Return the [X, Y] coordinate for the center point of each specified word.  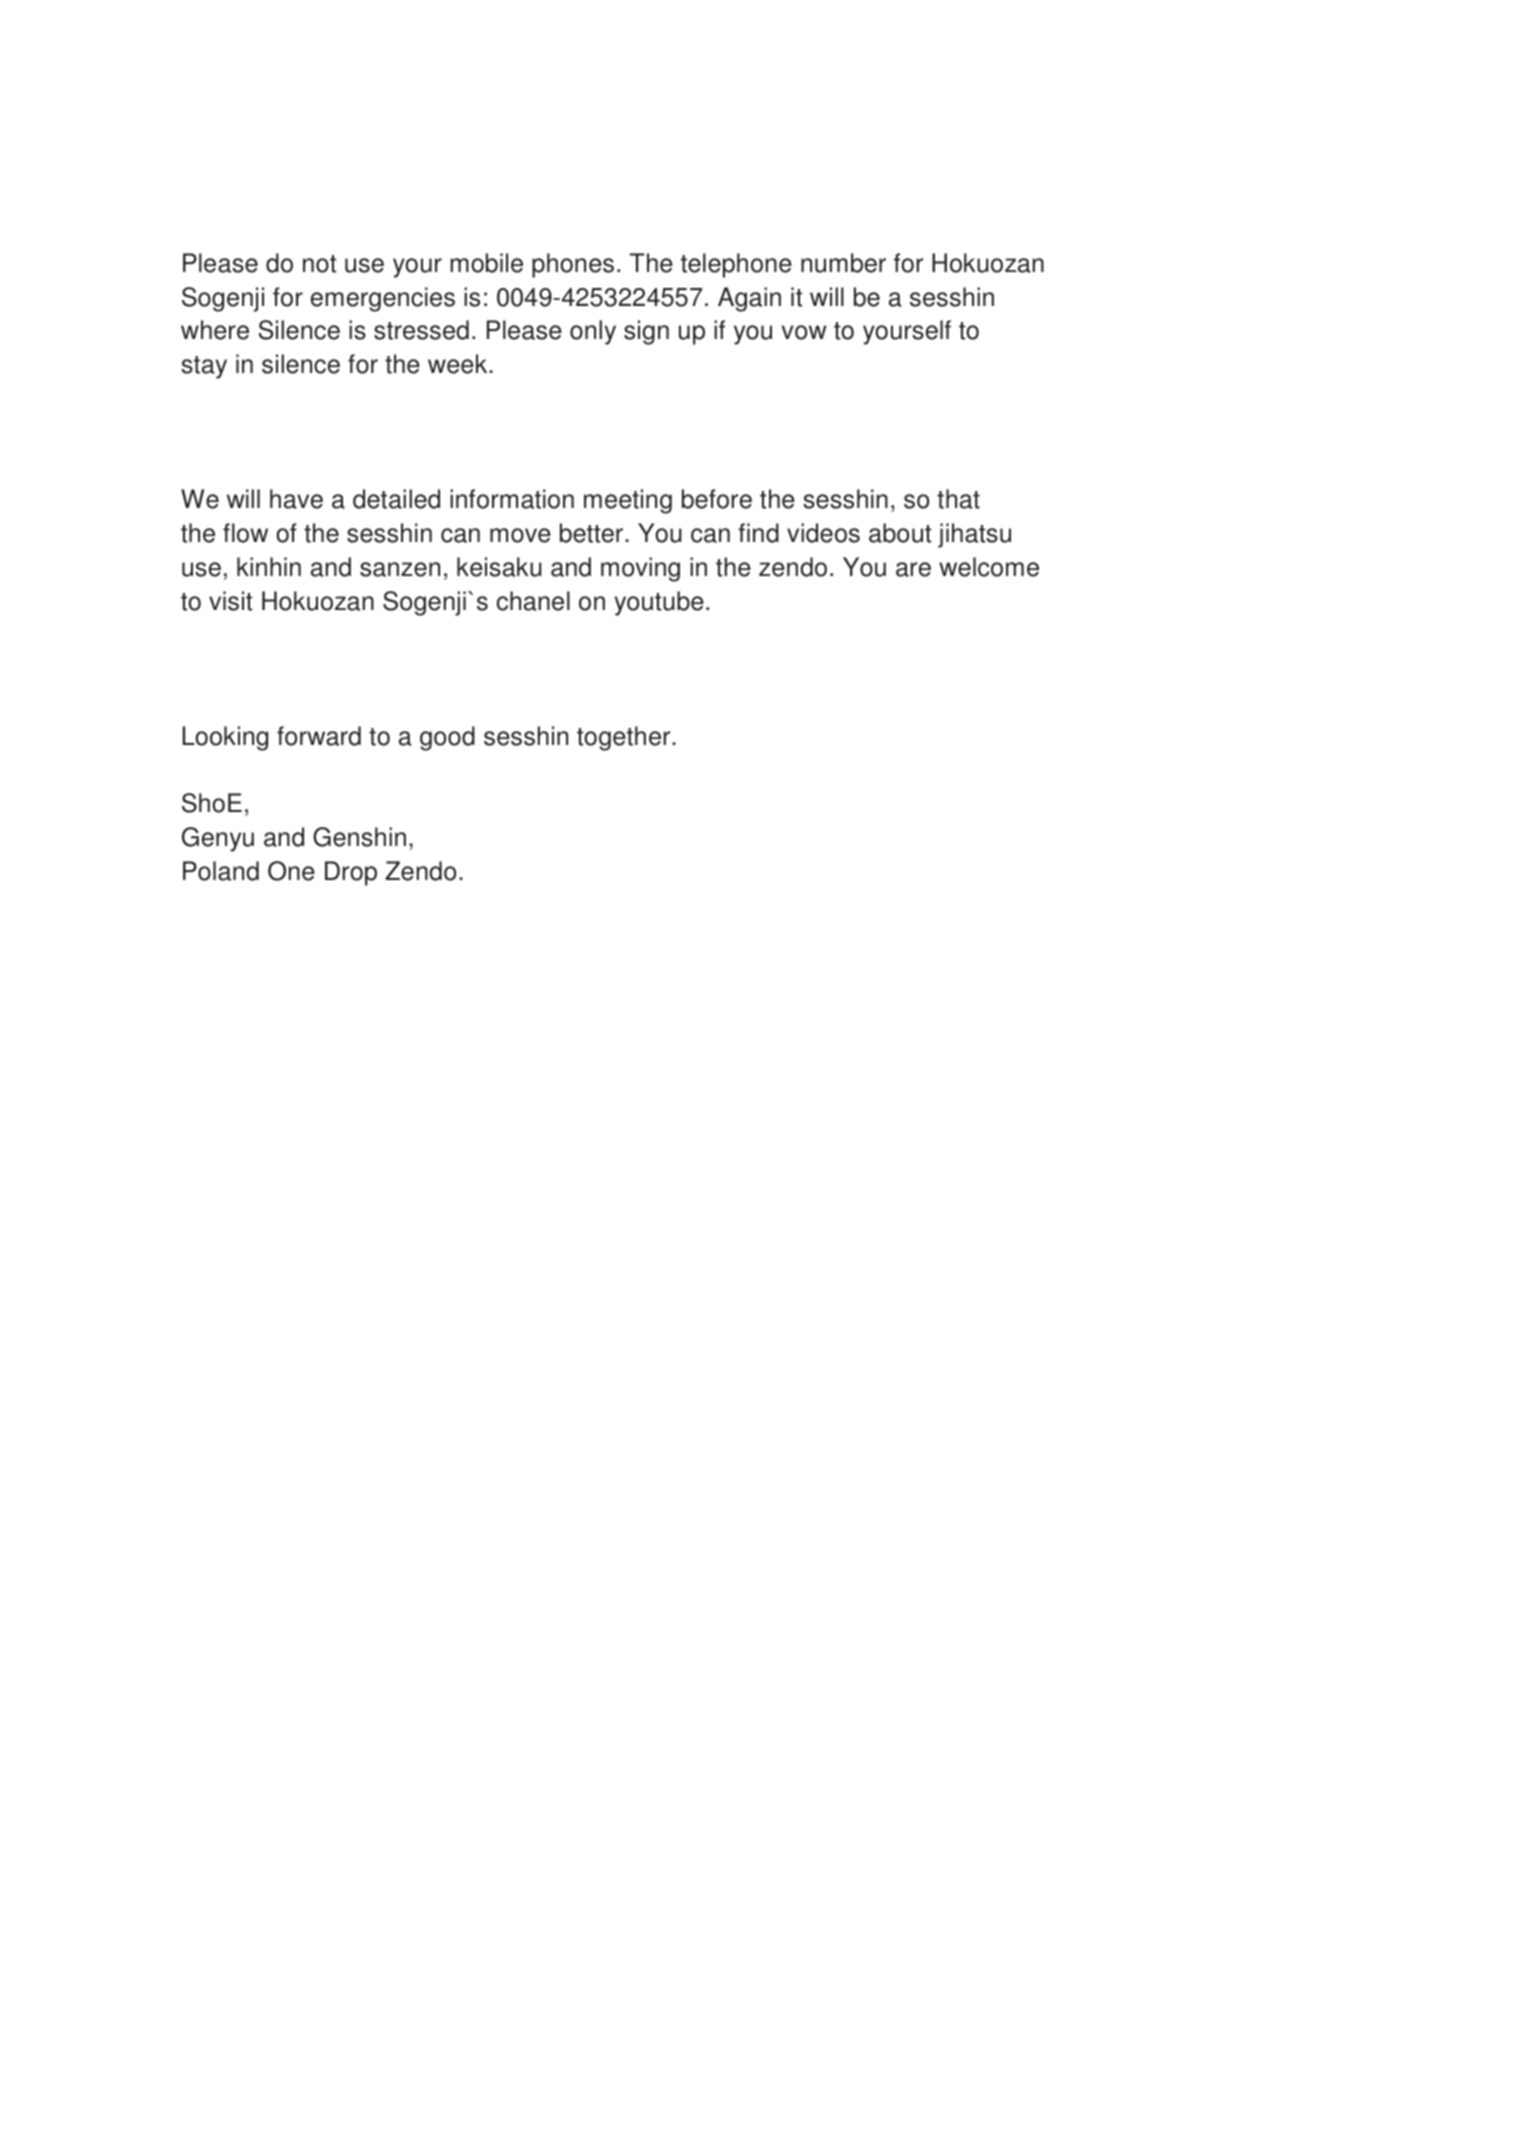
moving [640, 569]
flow [245, 533]
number [843, 263]
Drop [351, 873]
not [319, 264]
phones [573, 265]
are [913, 569]
